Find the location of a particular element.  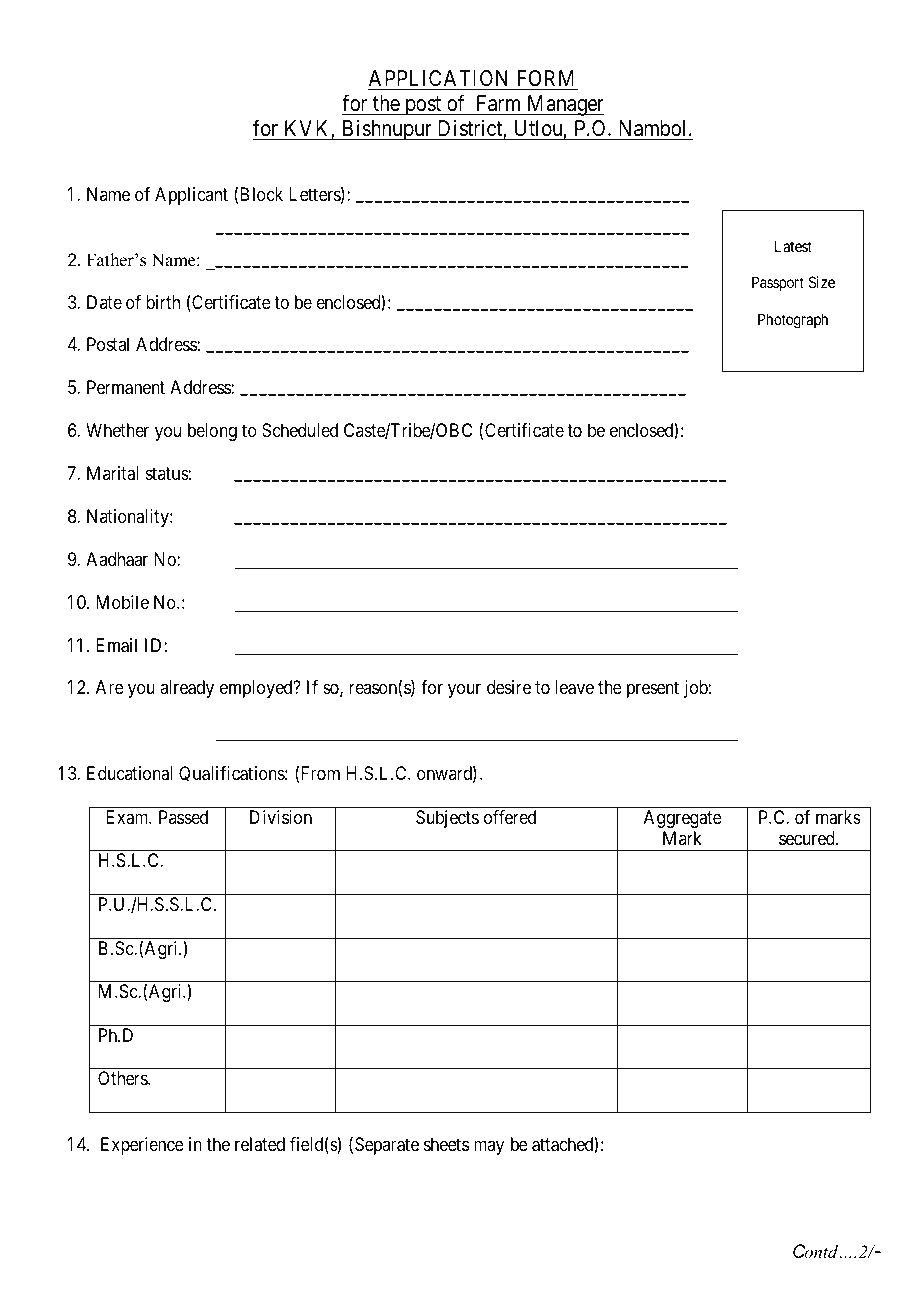

Mobile is located at coordinates (122, 602).
